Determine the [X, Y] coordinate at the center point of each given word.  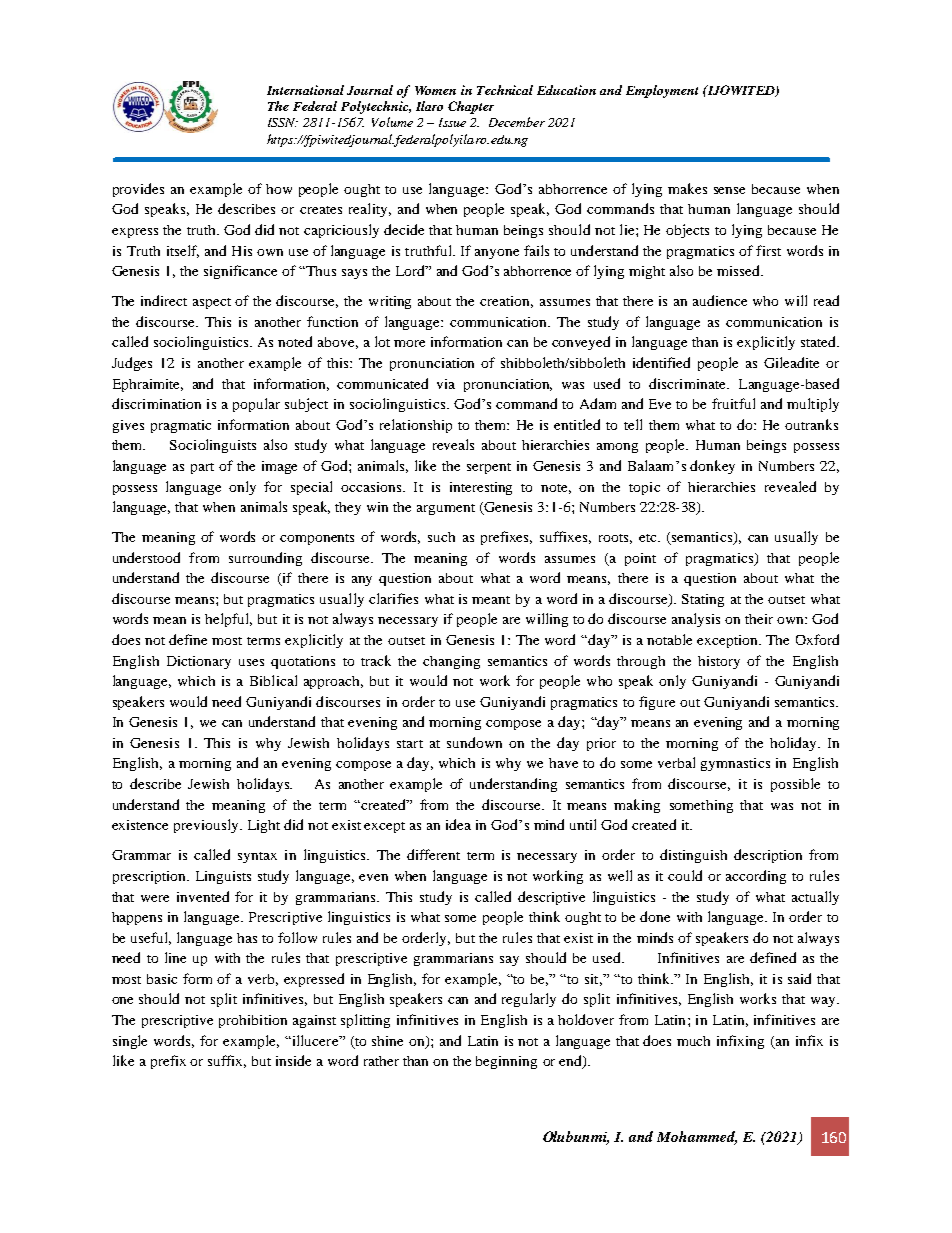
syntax [257, 857]
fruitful [733, 403]
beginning [506, 1062]
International [305, 90]
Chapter [471, 107]
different [433, 854]
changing [451, 662]
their [759, 619]
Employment [662, 91]
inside [293, 1060]
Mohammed [697, 1138]
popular [256, 405]
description [768, 856]
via [446, 384]
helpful [228, 620]
